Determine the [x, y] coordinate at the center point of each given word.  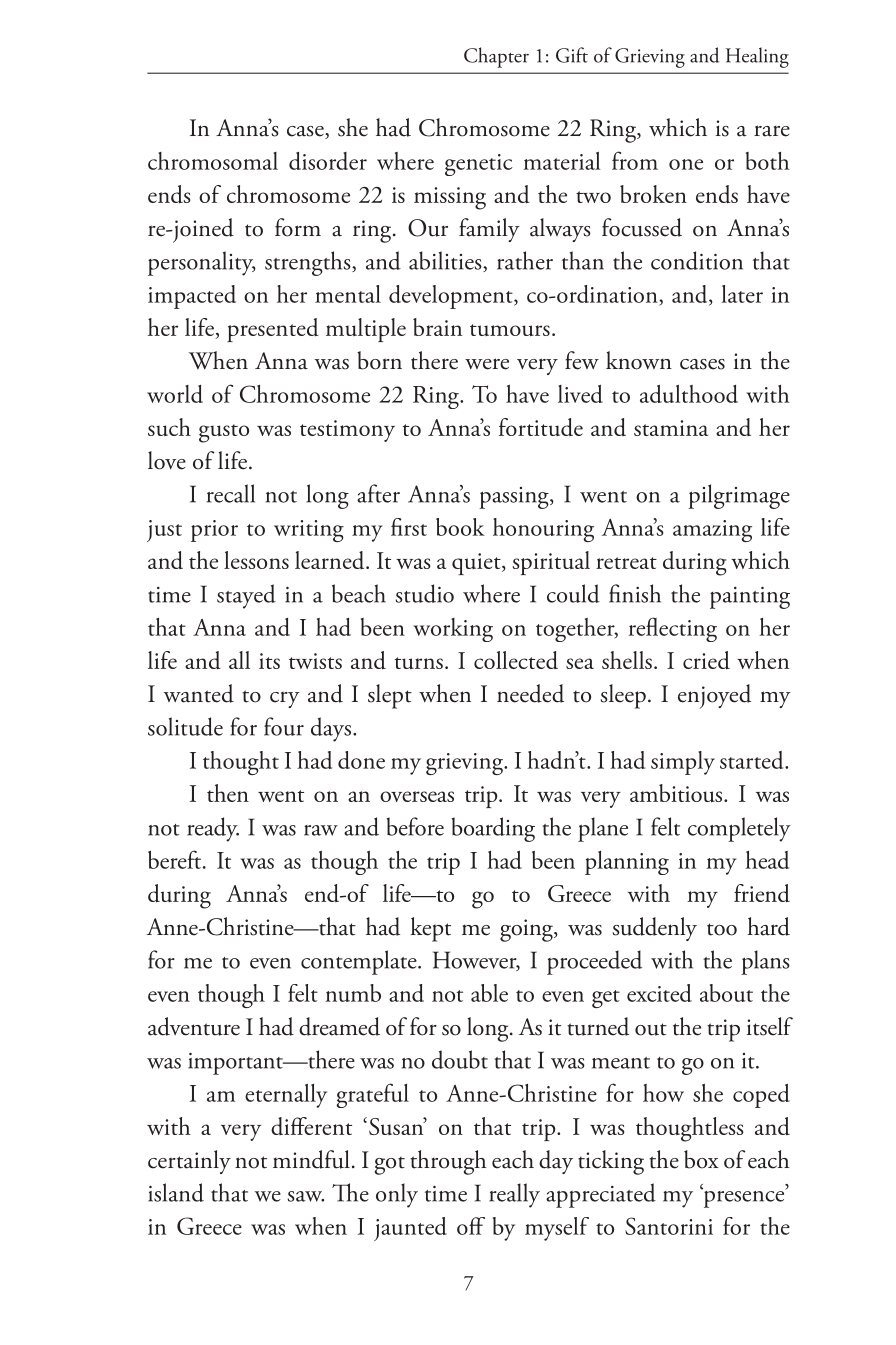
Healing [757, 57]
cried [706, 660]
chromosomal [213, 161]
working [453, 630]
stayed [246, 596]
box [701, 1159]
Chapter [496, 57]
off [471, 1226]
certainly [189, 1162]
